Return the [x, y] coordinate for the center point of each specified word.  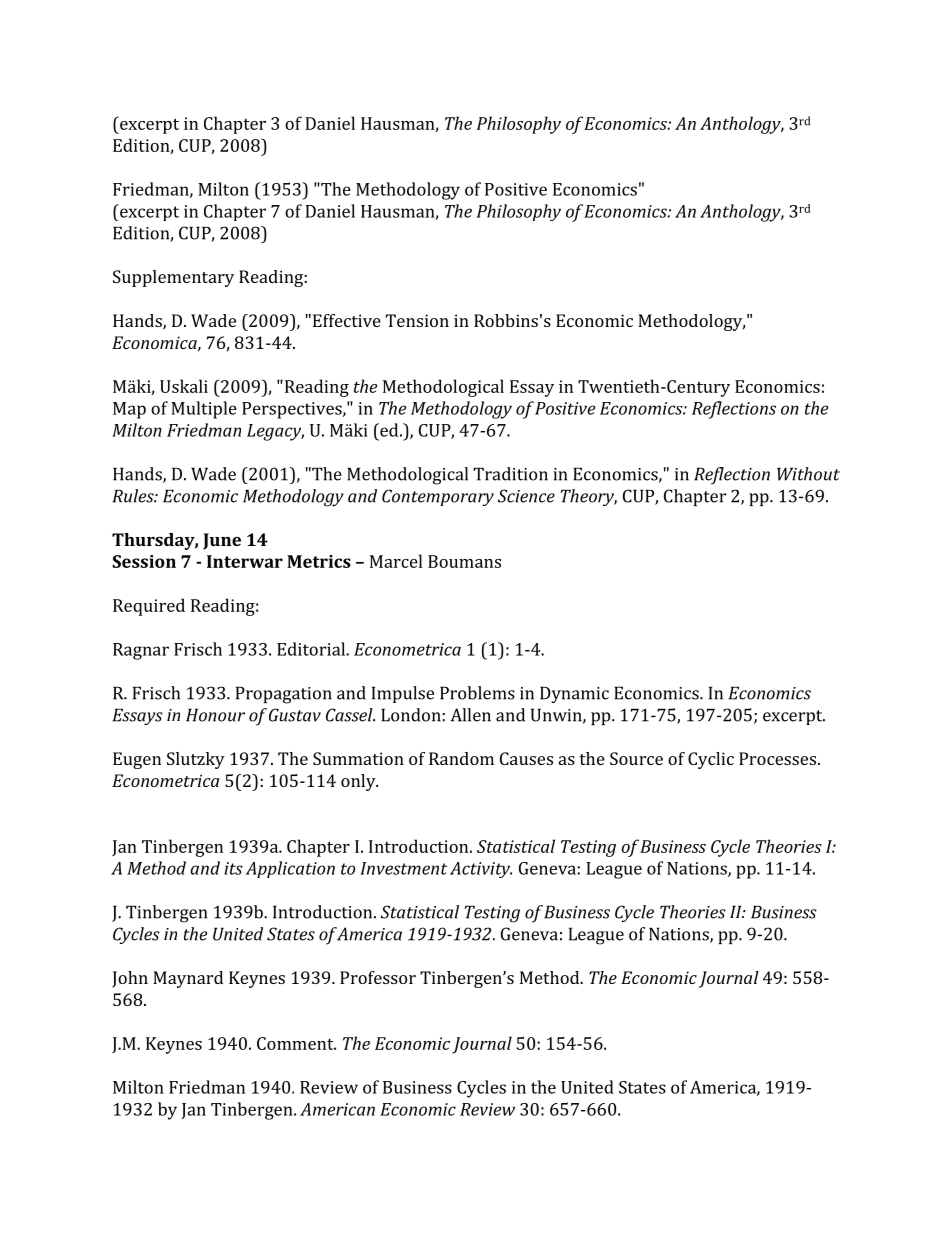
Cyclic [711, 760]
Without [808, 474]
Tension [417, 320]
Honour [215, 715]
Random [461, 758]
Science [526, 496]
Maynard [188, 979]
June [222, 541]
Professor [378, 977]
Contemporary [438, 497]
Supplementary [173, 278]
